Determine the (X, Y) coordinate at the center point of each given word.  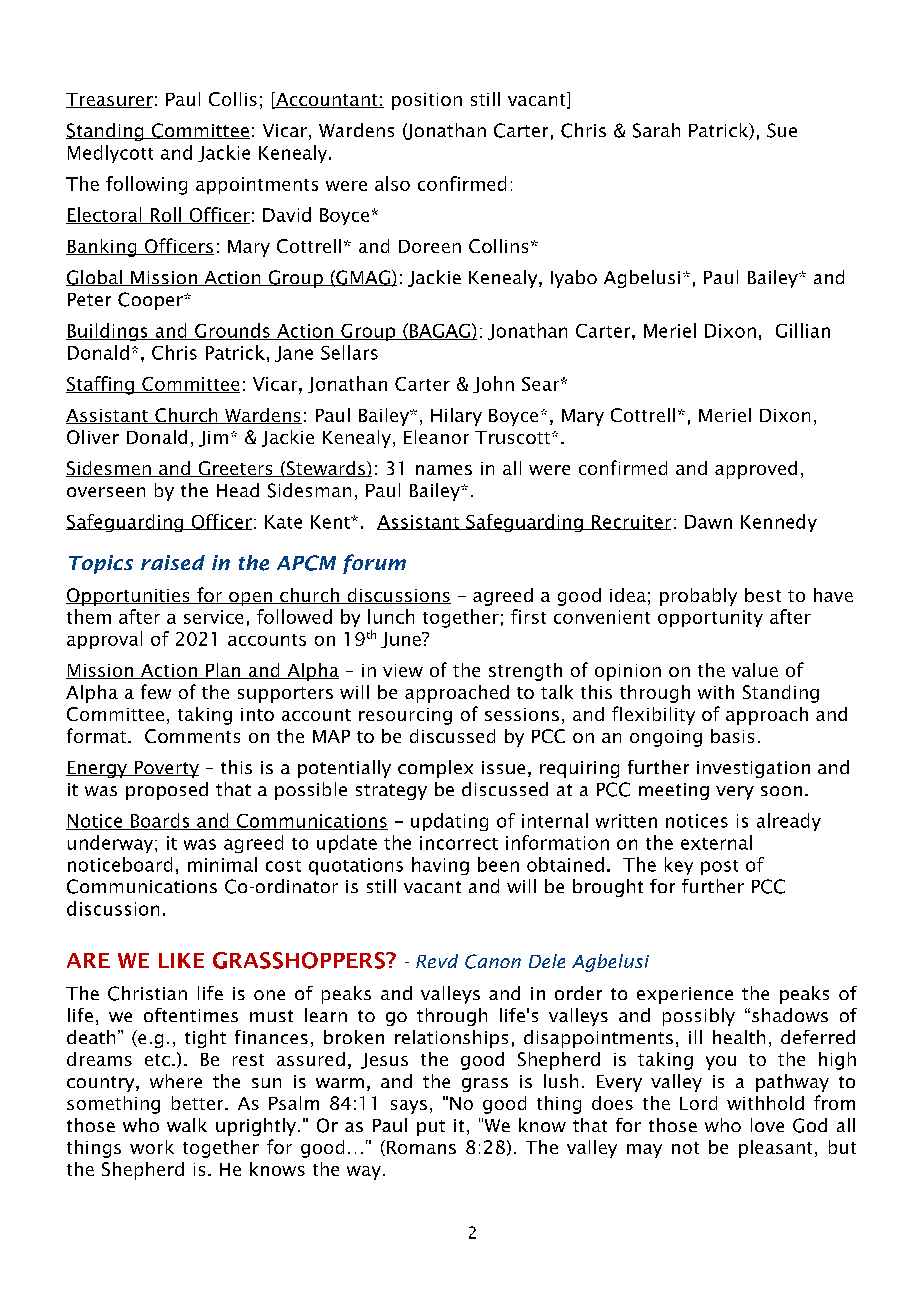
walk (187, 1125)
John (493, 384)
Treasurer (109, 100)
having (440, 866)
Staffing (101, 385)
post (719, 867)
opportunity (710, 618)
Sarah (656, 130)
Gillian (803, 330)
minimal (222, 864)
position (427, 101)
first (528, 616)
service (213, 617)
